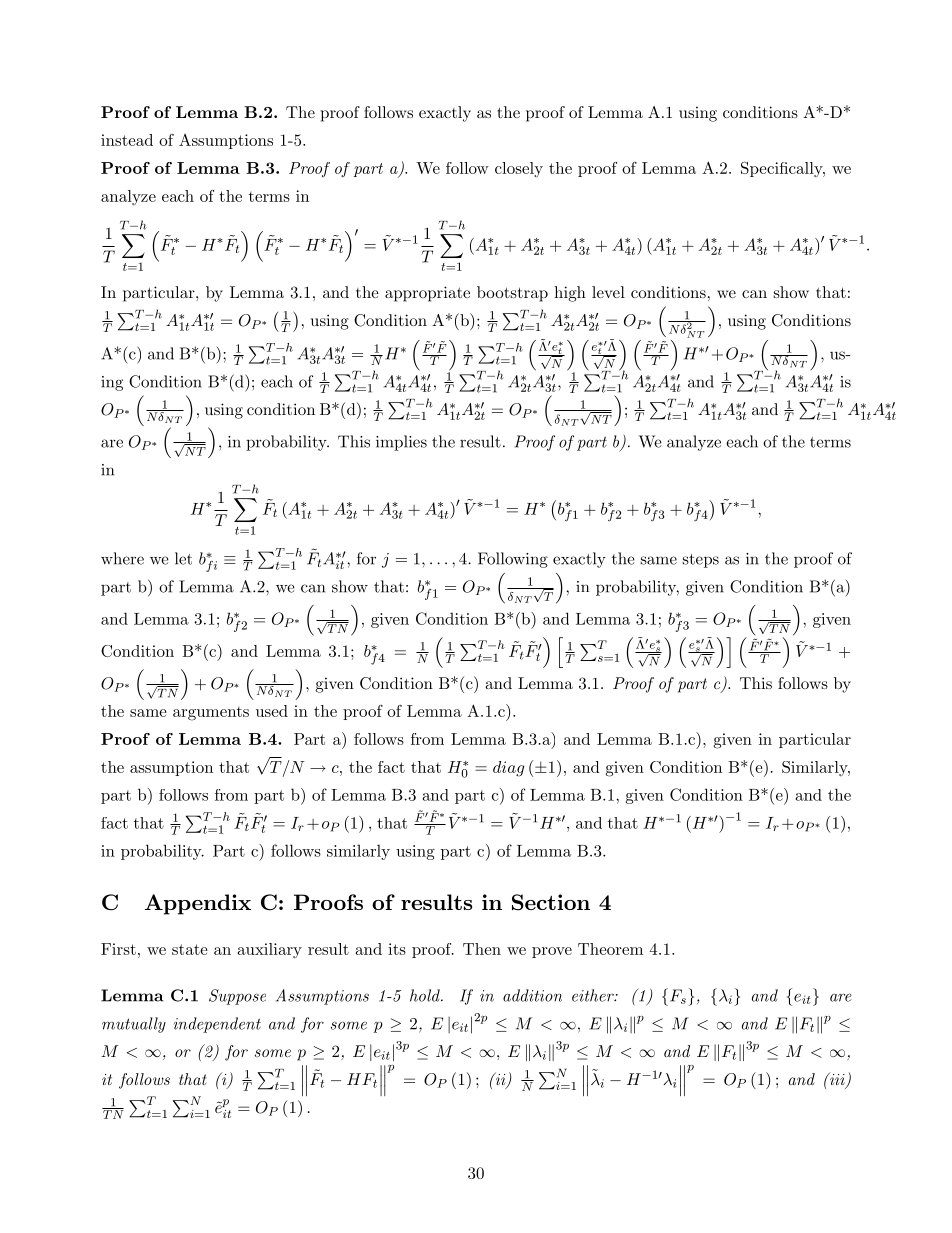 This image has width=952, height=1233. I want to click on Section, so click(551, 902).
